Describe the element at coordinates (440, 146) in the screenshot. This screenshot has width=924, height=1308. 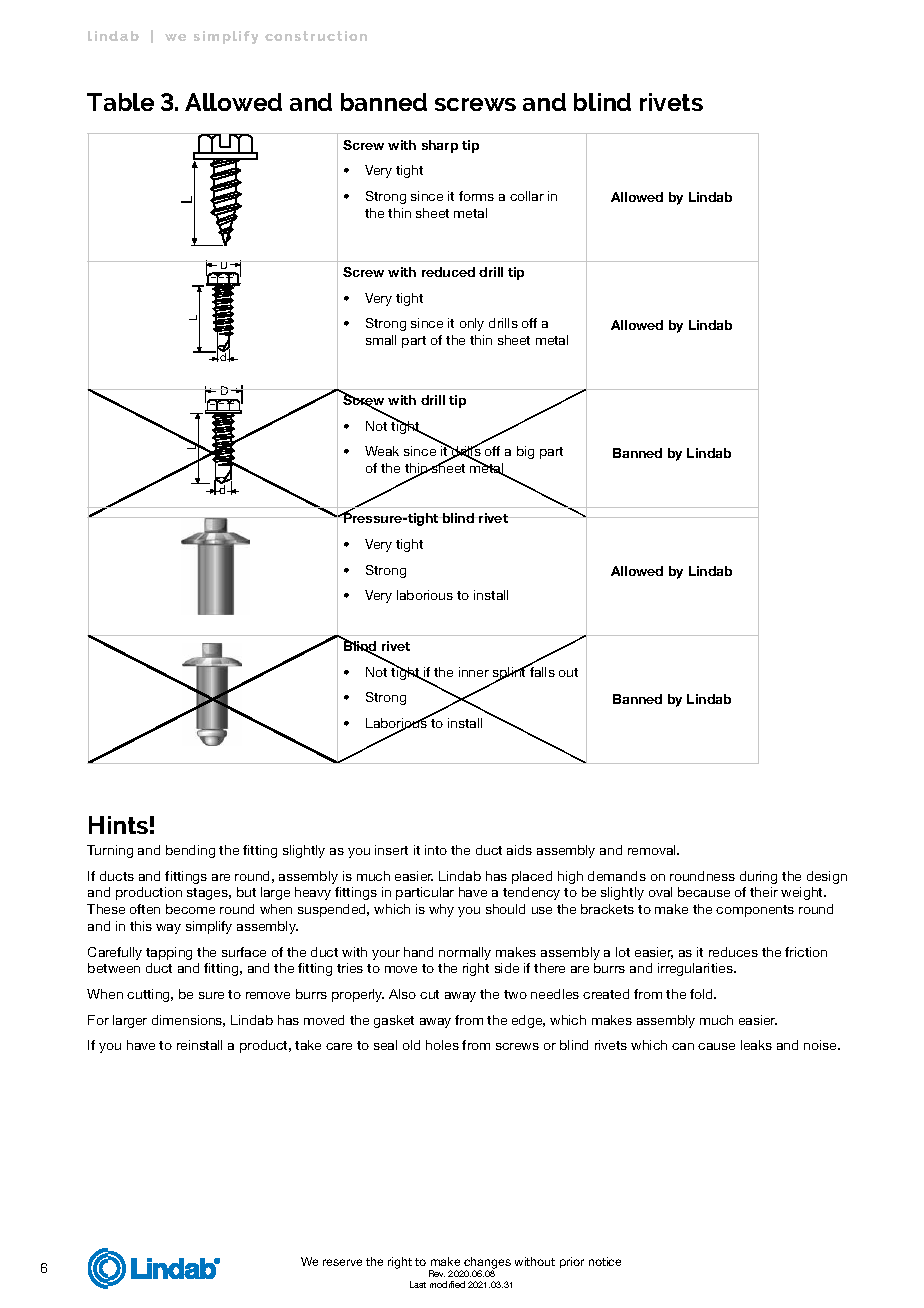
I see `sharp` at that location.
